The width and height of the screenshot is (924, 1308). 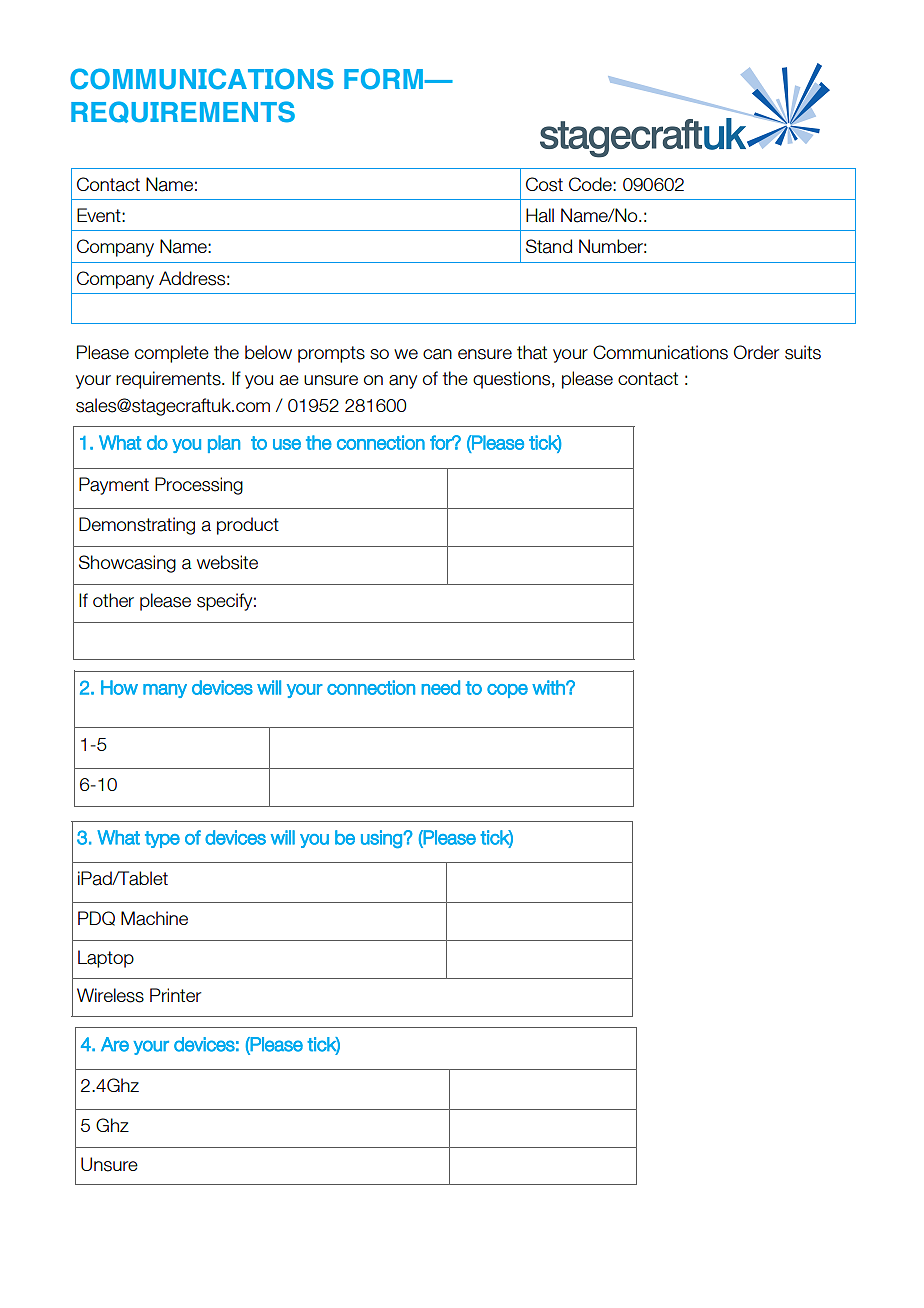 What do you see at coordinates (540, 215) in the screenshot?
I see `Hall` at bounding box center [540, 215].
